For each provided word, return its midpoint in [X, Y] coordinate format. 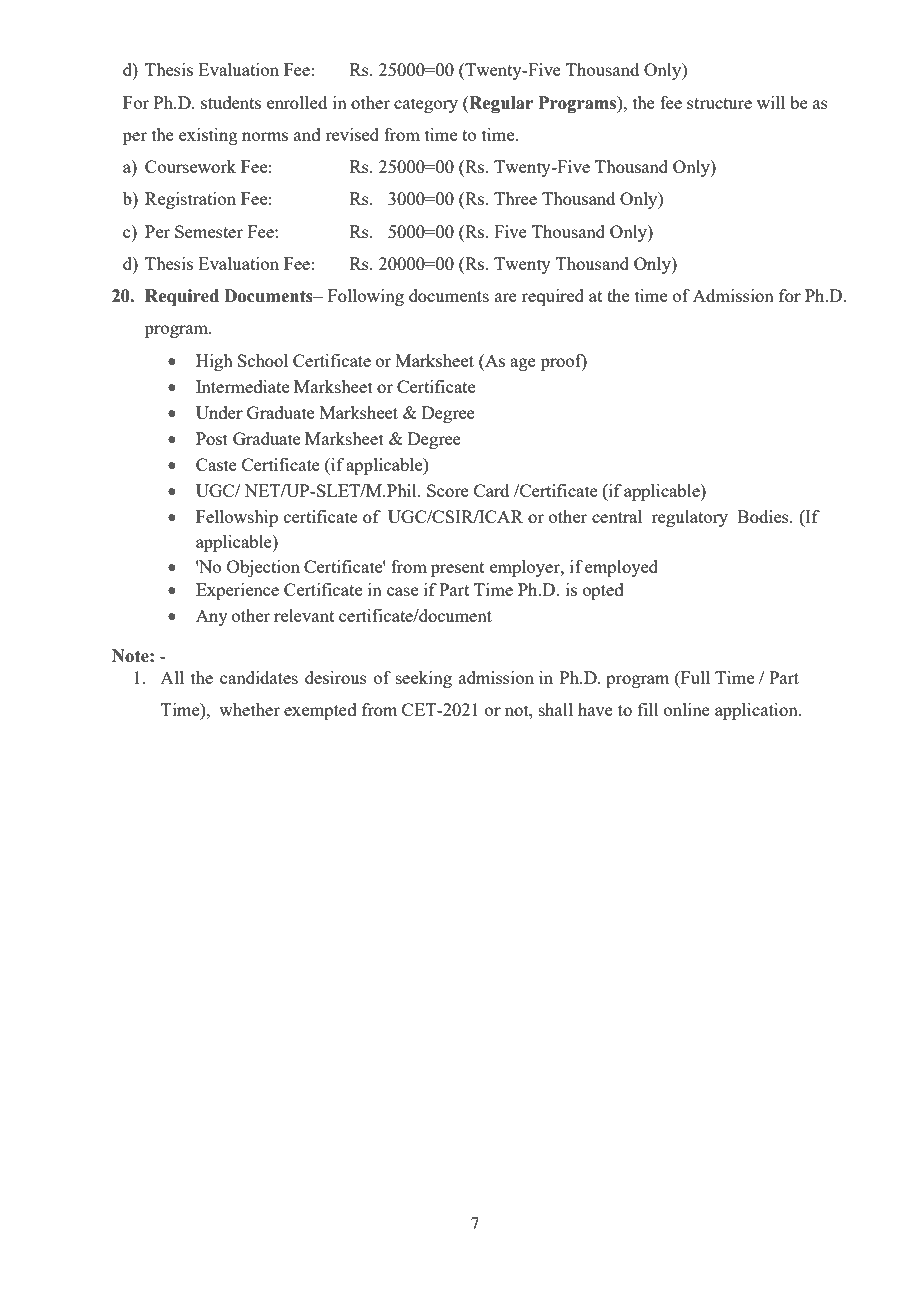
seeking [424, 679]
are [506, 297]
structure [719, 103]
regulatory [690, 518]
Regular [500, 104]
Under [219, 412]
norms [265, 136]
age [523, 364]
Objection [263, 568]
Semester [209, 231]
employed [621, 568]
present [457, 569]
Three [515, 198]
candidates [259, 677]
